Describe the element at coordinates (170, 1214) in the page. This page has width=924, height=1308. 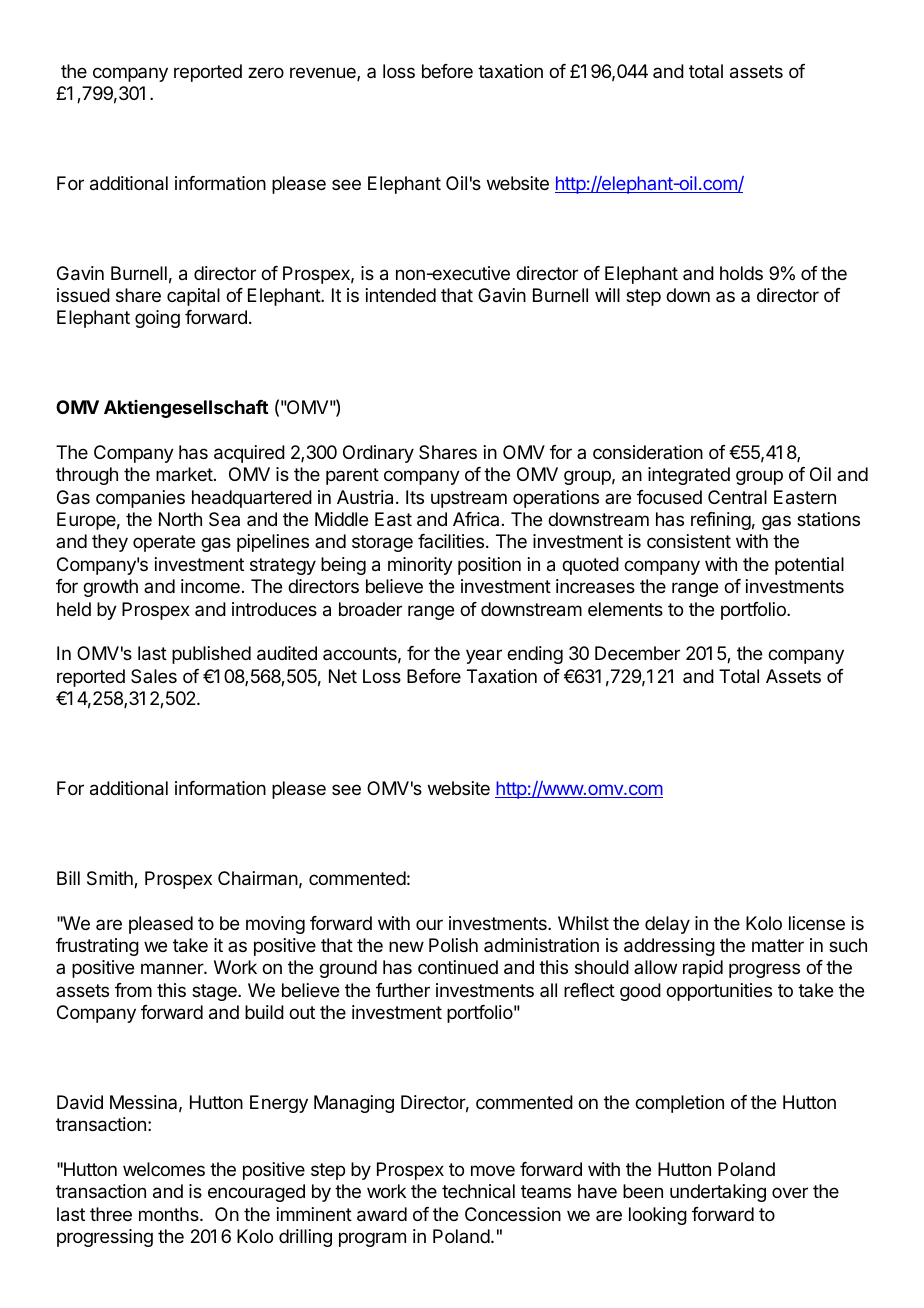
I see `months` at that location.
